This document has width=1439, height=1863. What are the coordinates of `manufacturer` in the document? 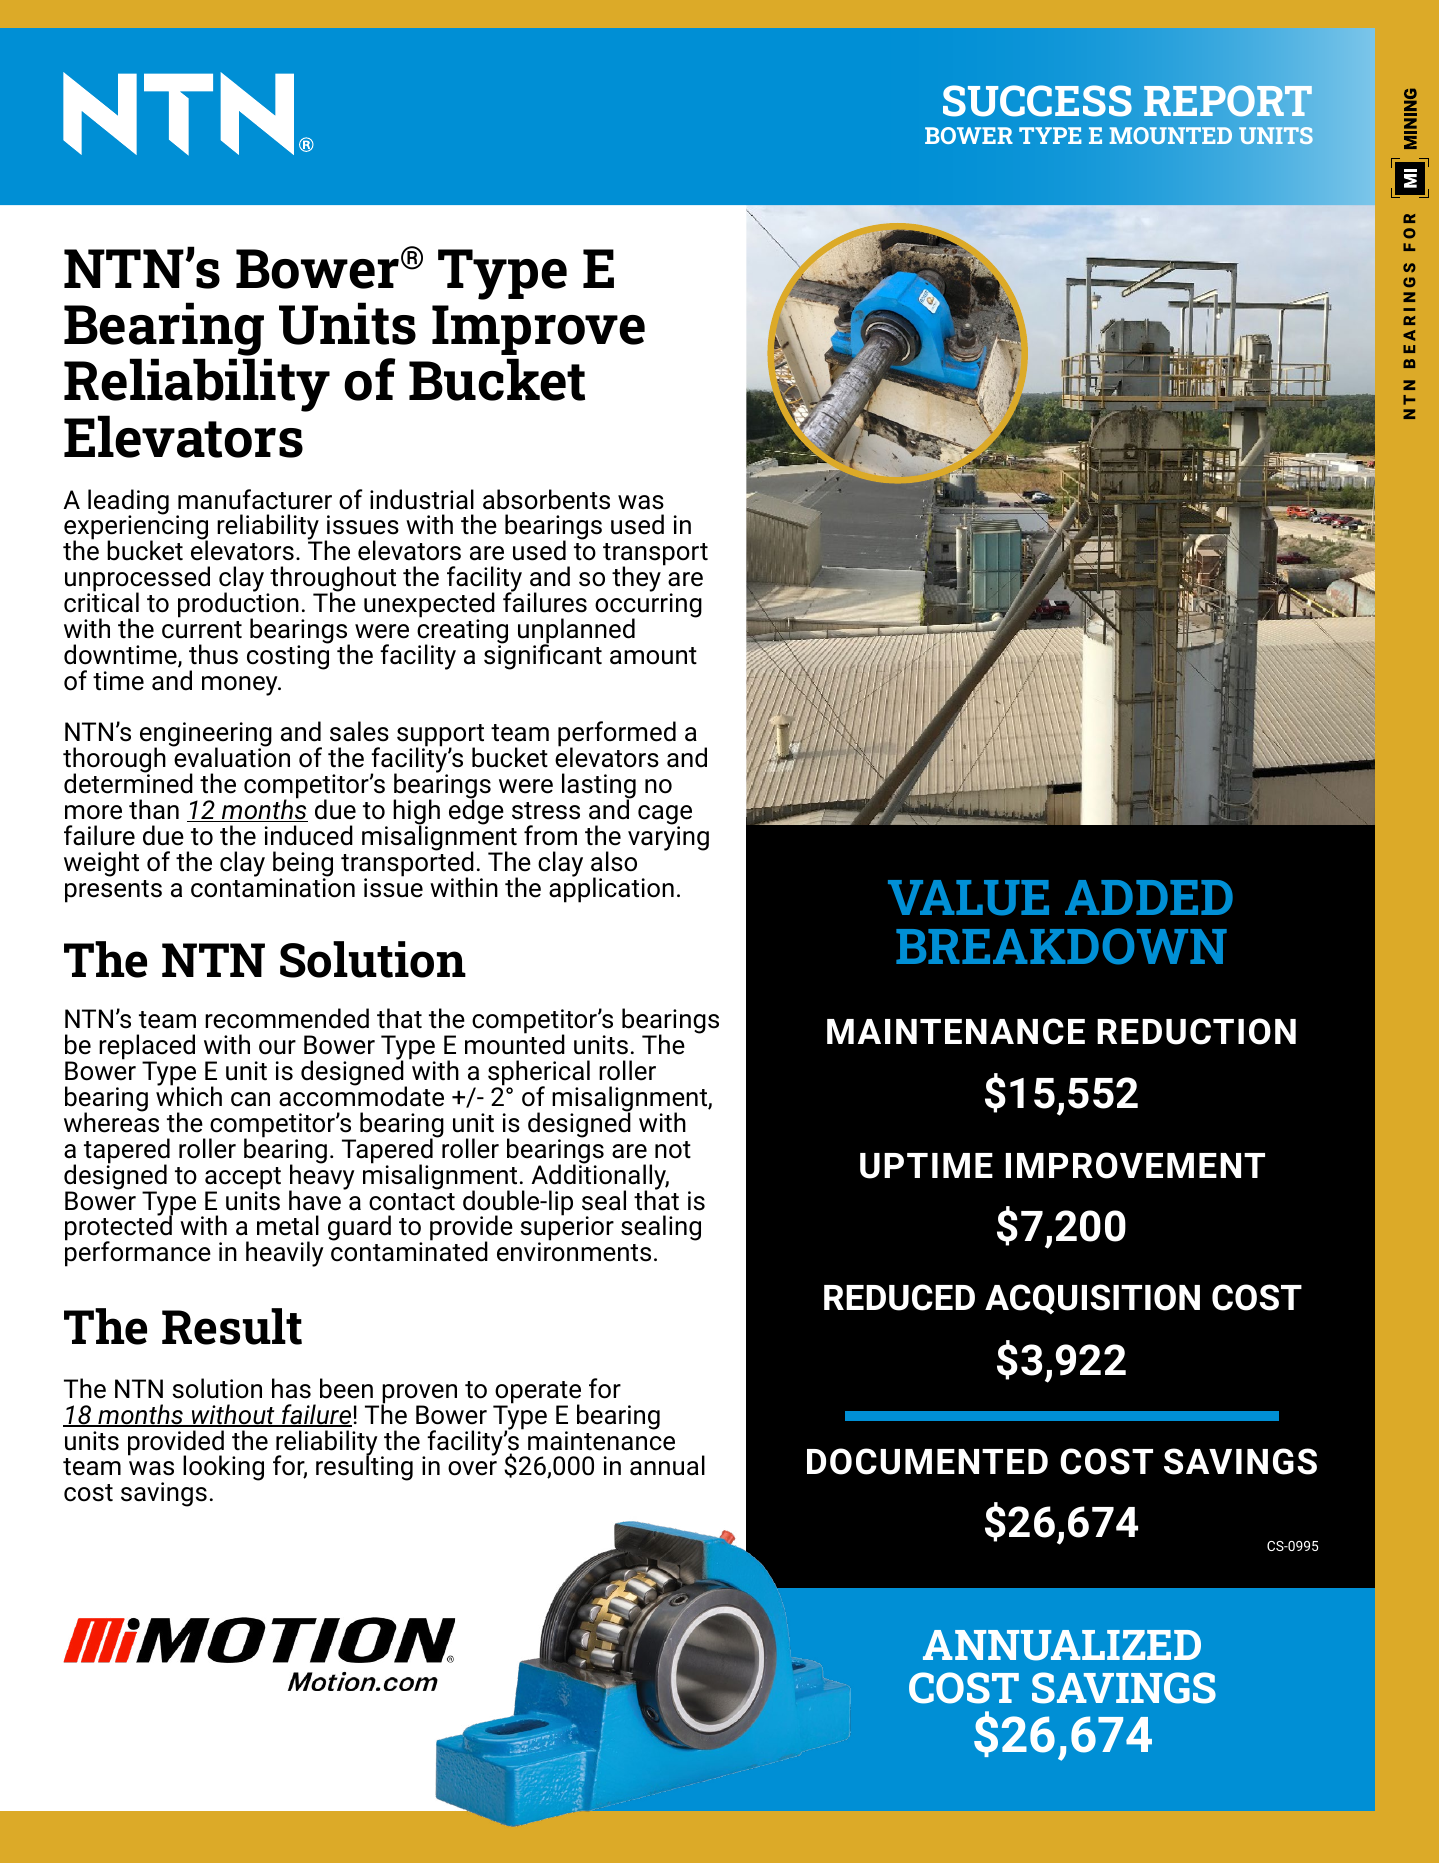 It's located at (255, 499).
